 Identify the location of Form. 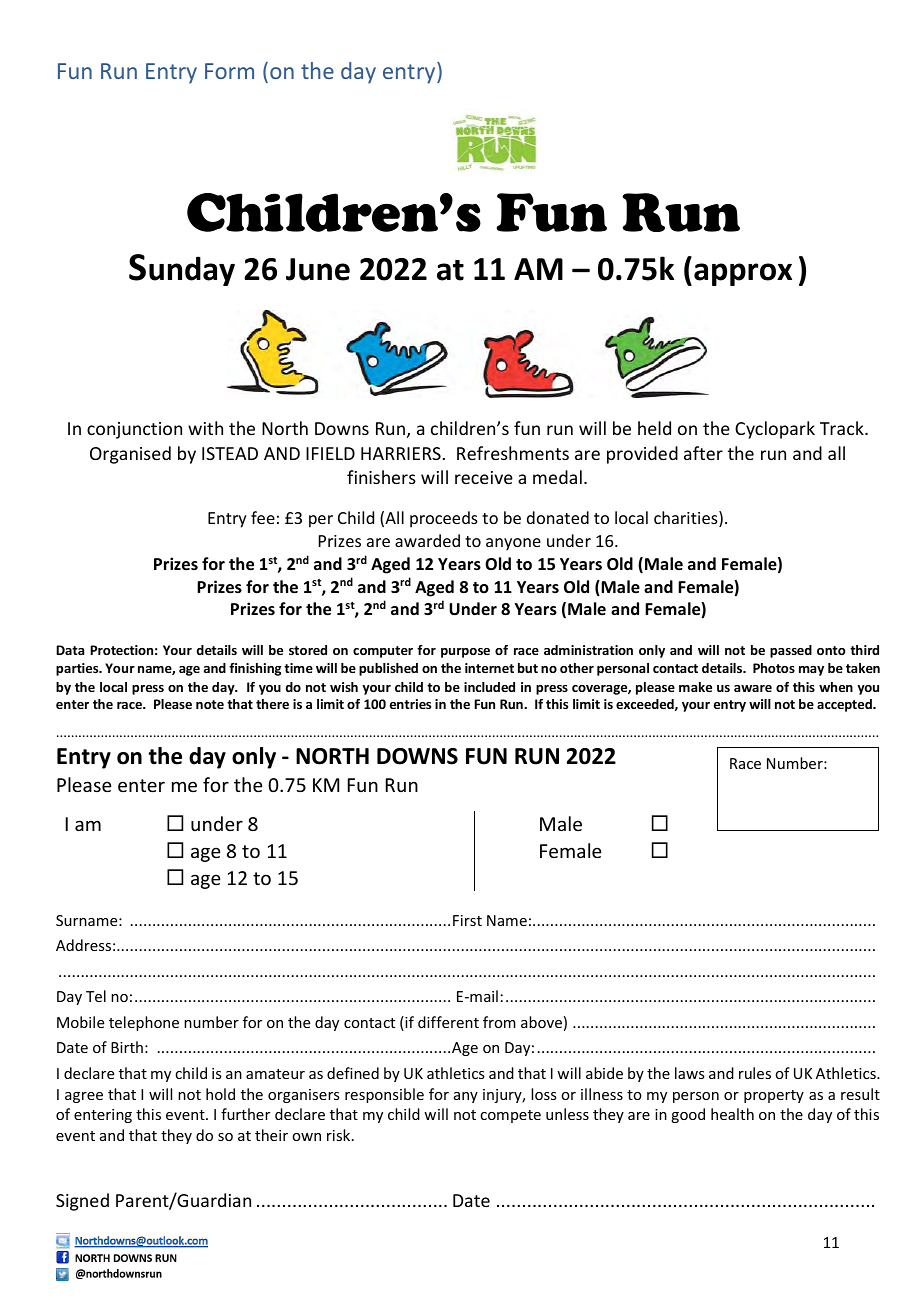
(229, 71).
